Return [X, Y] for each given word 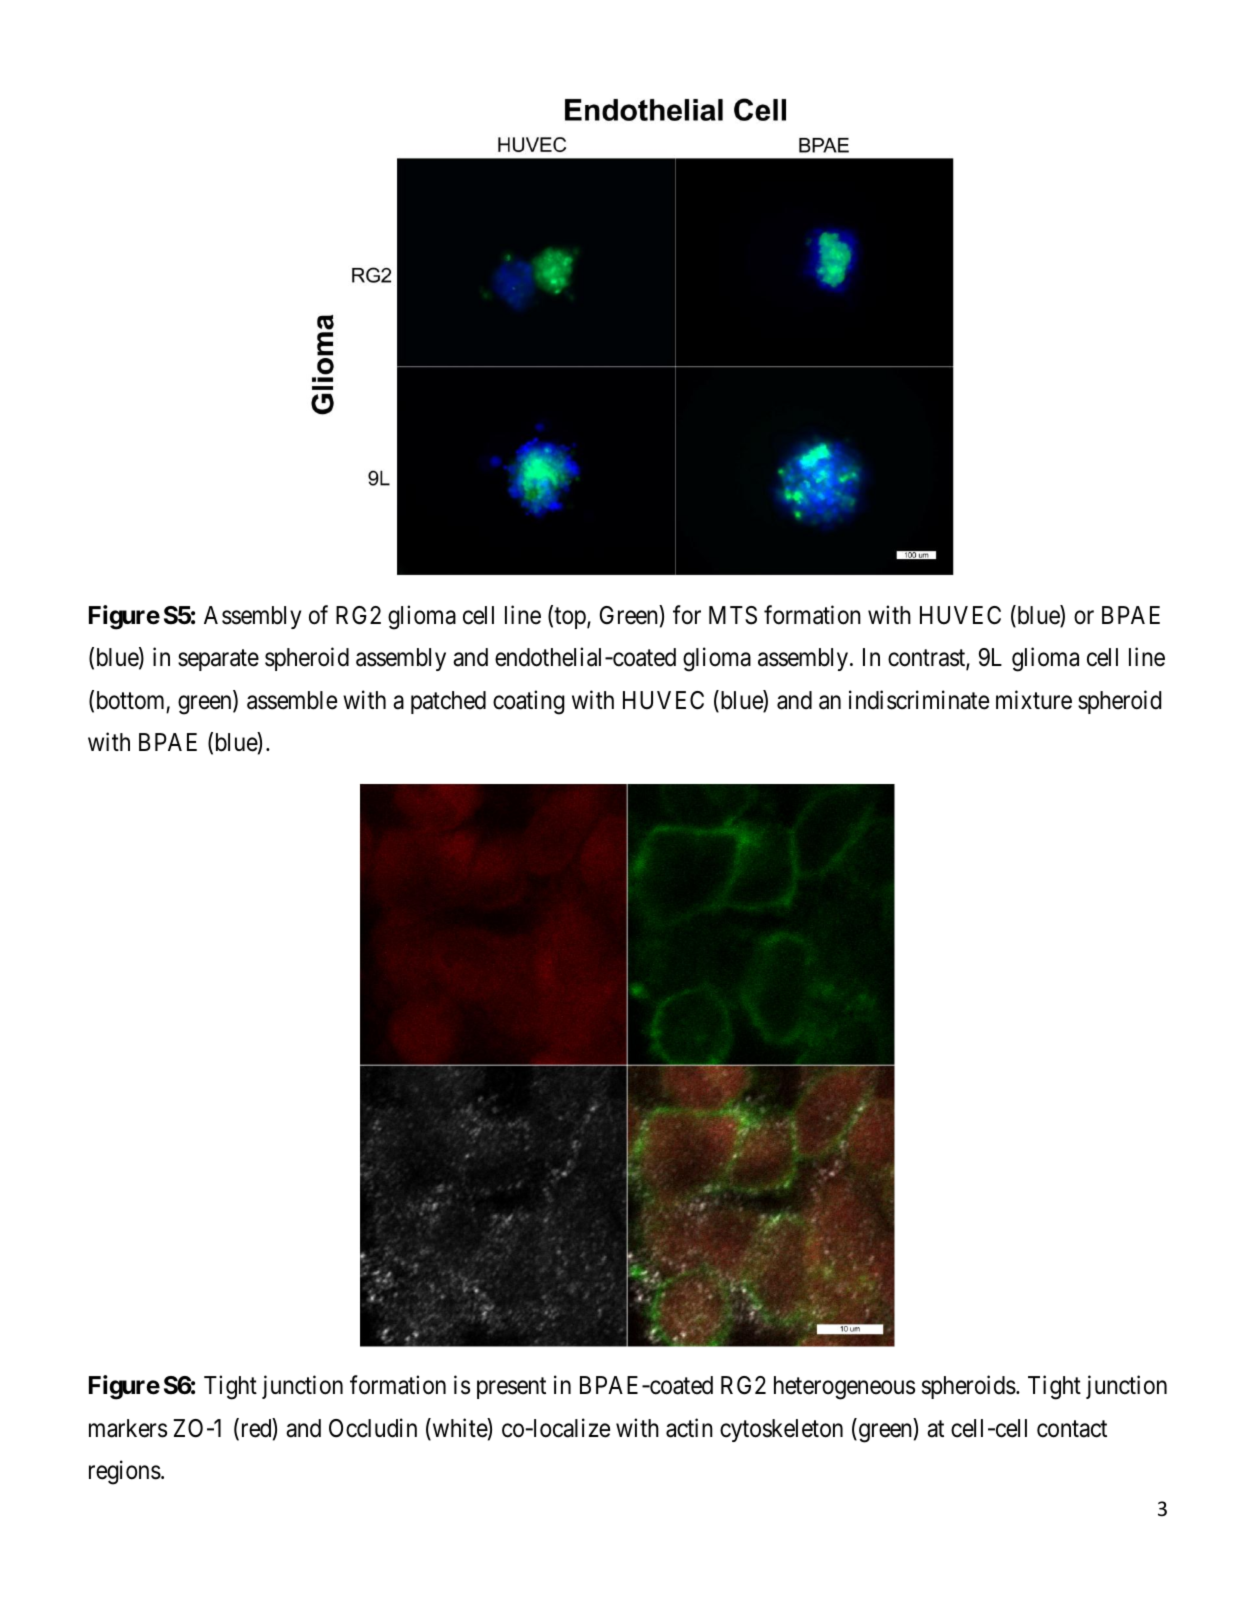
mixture [1034, 700]
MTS [733, 615]
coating [529, 702]
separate [218, 660]
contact [1072, 1429]
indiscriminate [919, 700]
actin [689, 1428]
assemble [292, 700]
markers [128, 1428]
